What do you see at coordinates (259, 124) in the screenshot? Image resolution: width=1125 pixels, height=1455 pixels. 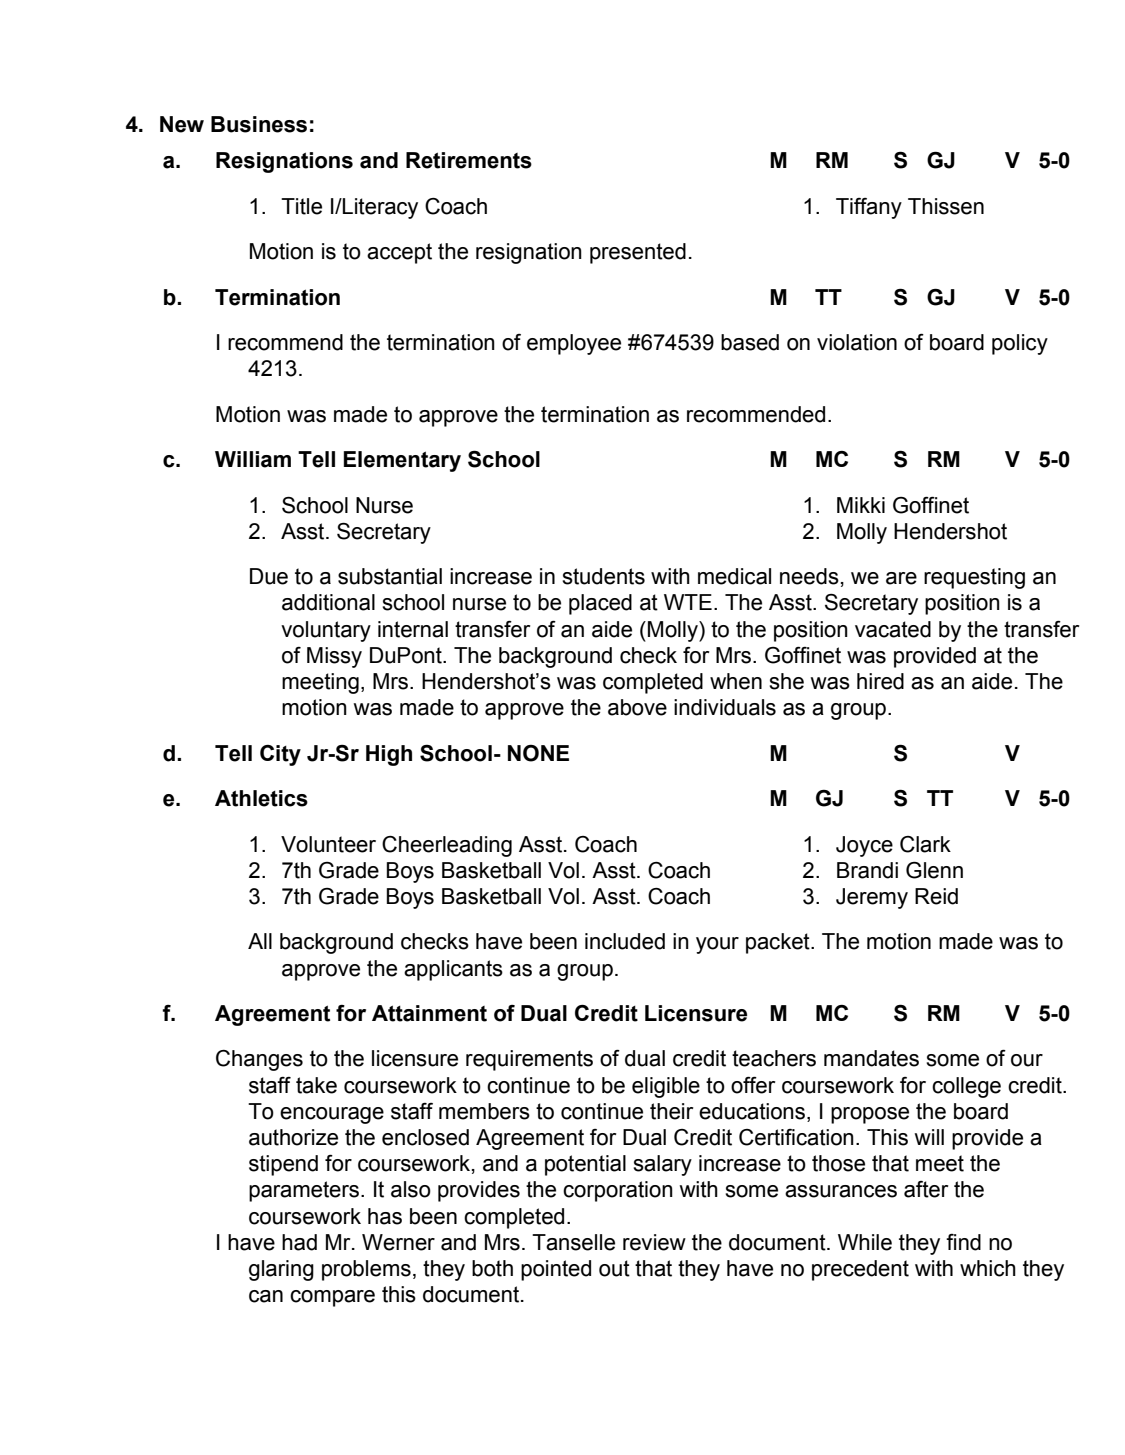 I see `Business` at bounding box center [259, 124].
